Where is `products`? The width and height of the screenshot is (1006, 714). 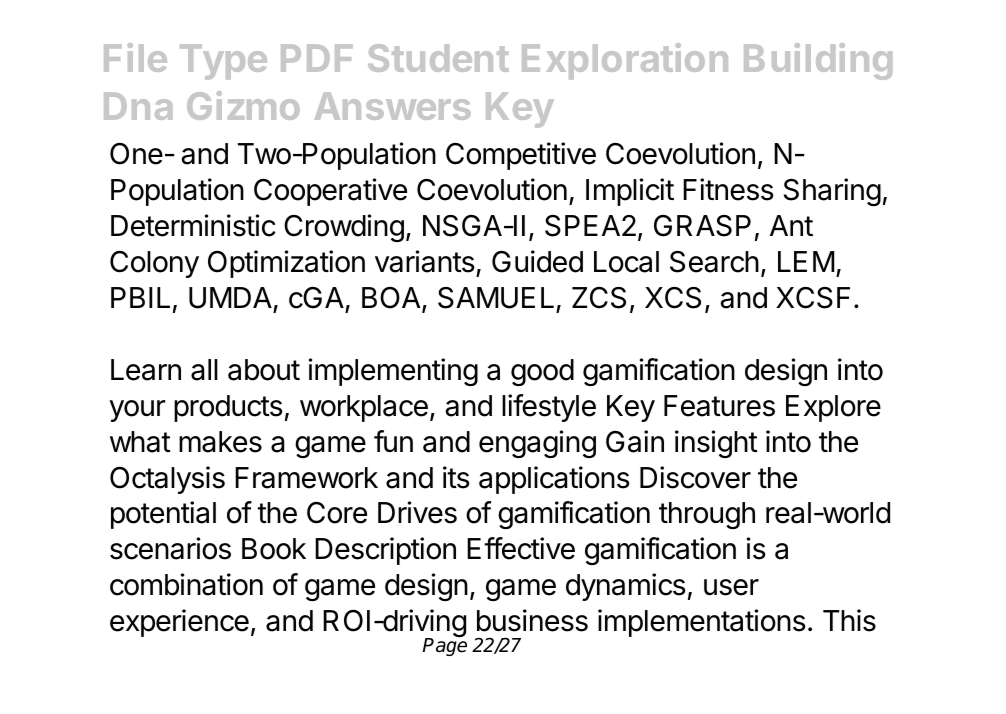 products is located at coordinates (228, 408).
